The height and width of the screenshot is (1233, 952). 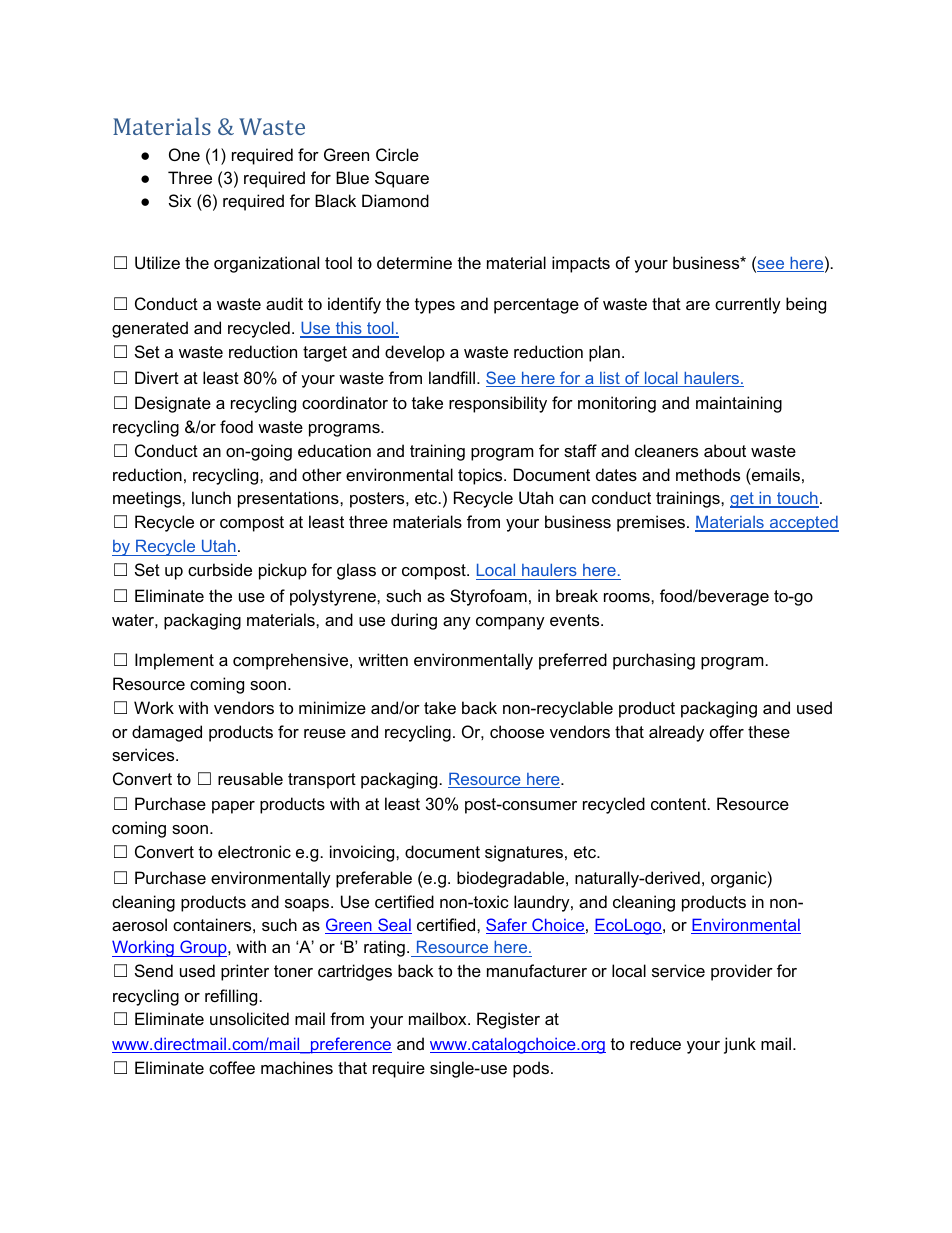 What do you see at coordinates (508, 1020) in the screenshot?
I see `Register` at bounding box center [508, 1020].
